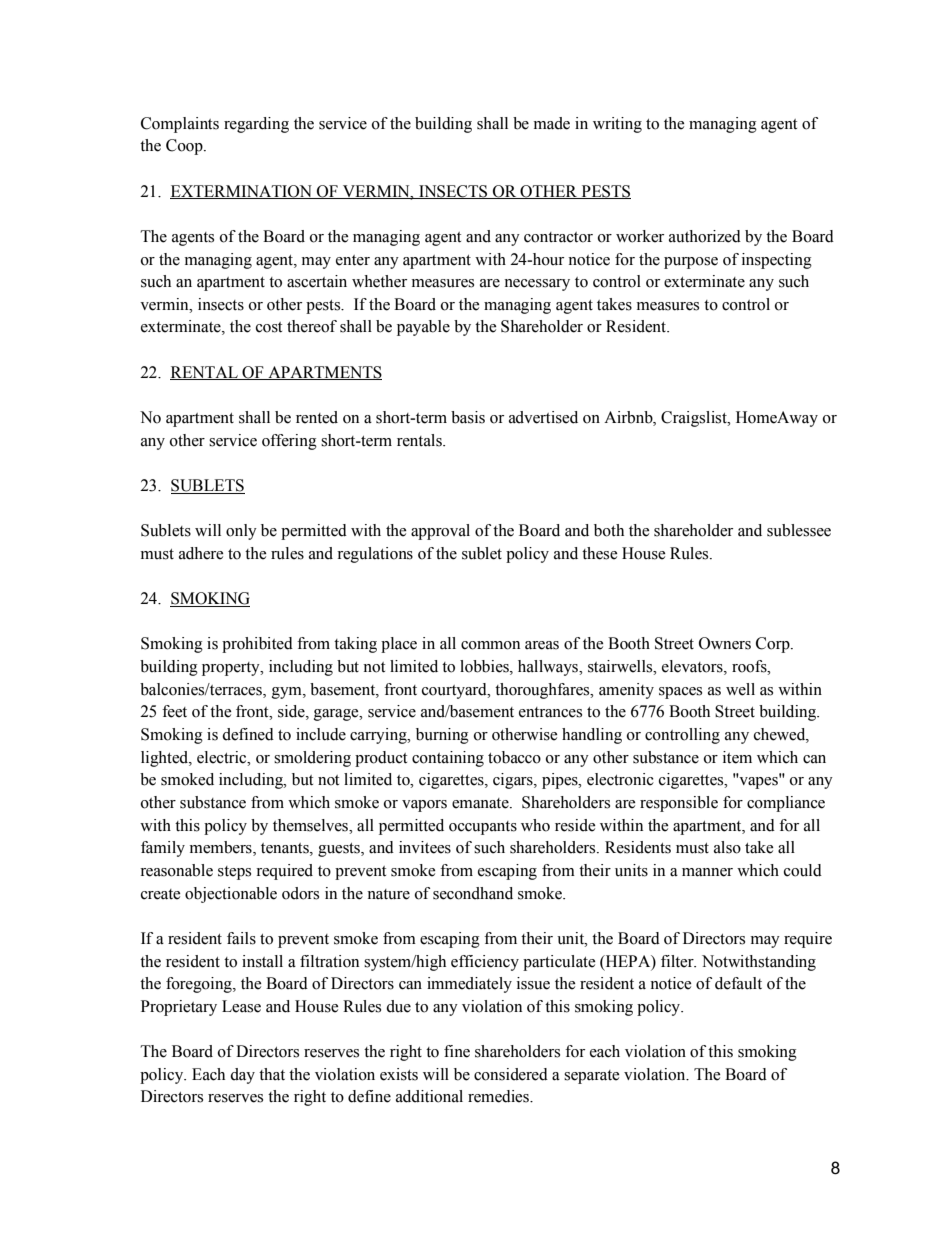 Image resolution: width=952 pixels, height=1233 pixels. I want to click on regarding, so click(256, 125).
